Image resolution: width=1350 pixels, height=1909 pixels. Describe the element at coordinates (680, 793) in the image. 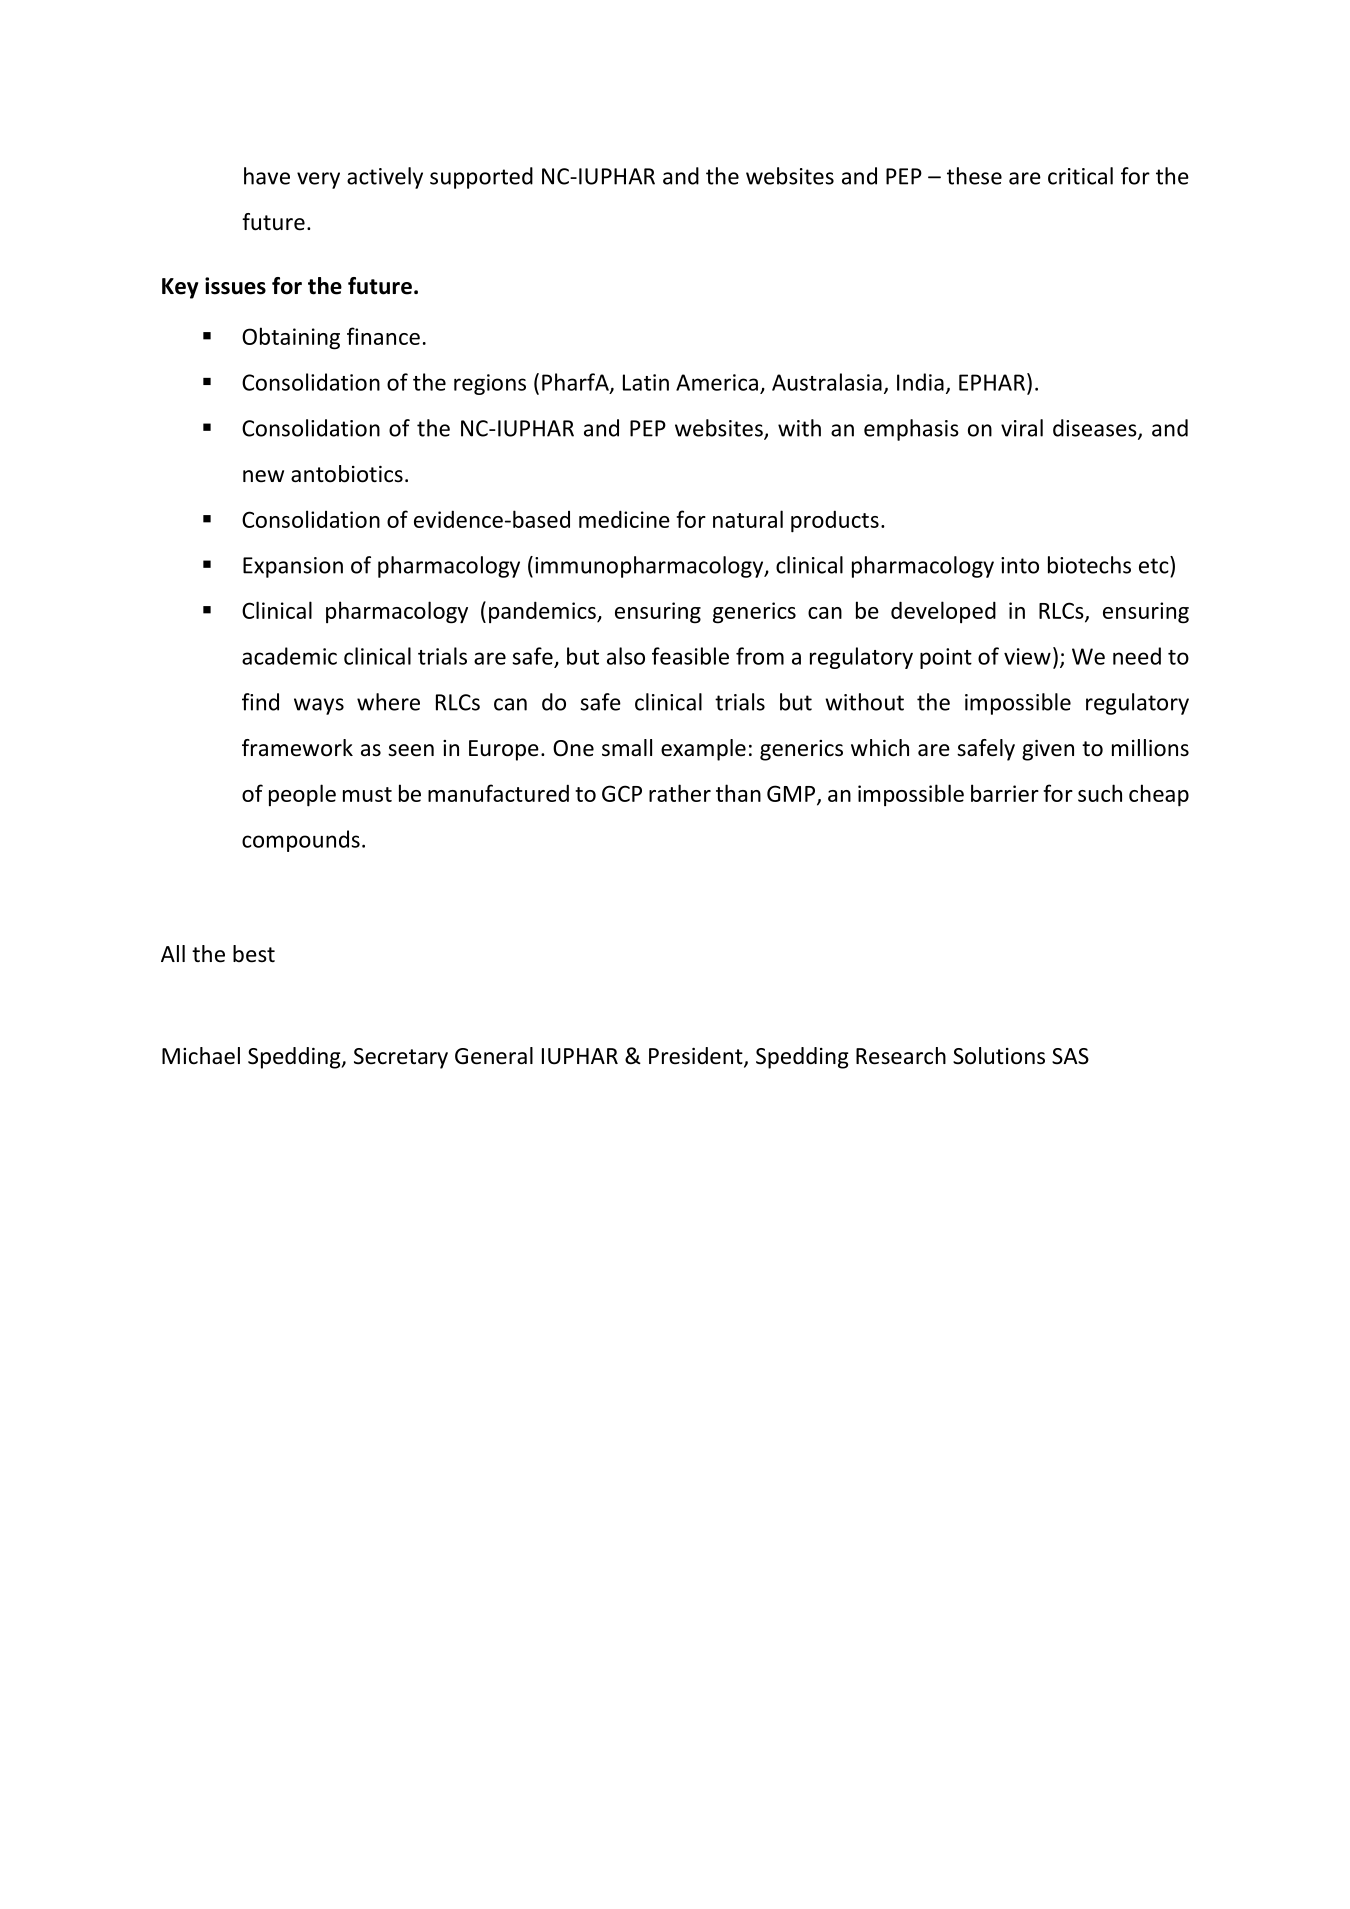

I see `rather` at that location.
